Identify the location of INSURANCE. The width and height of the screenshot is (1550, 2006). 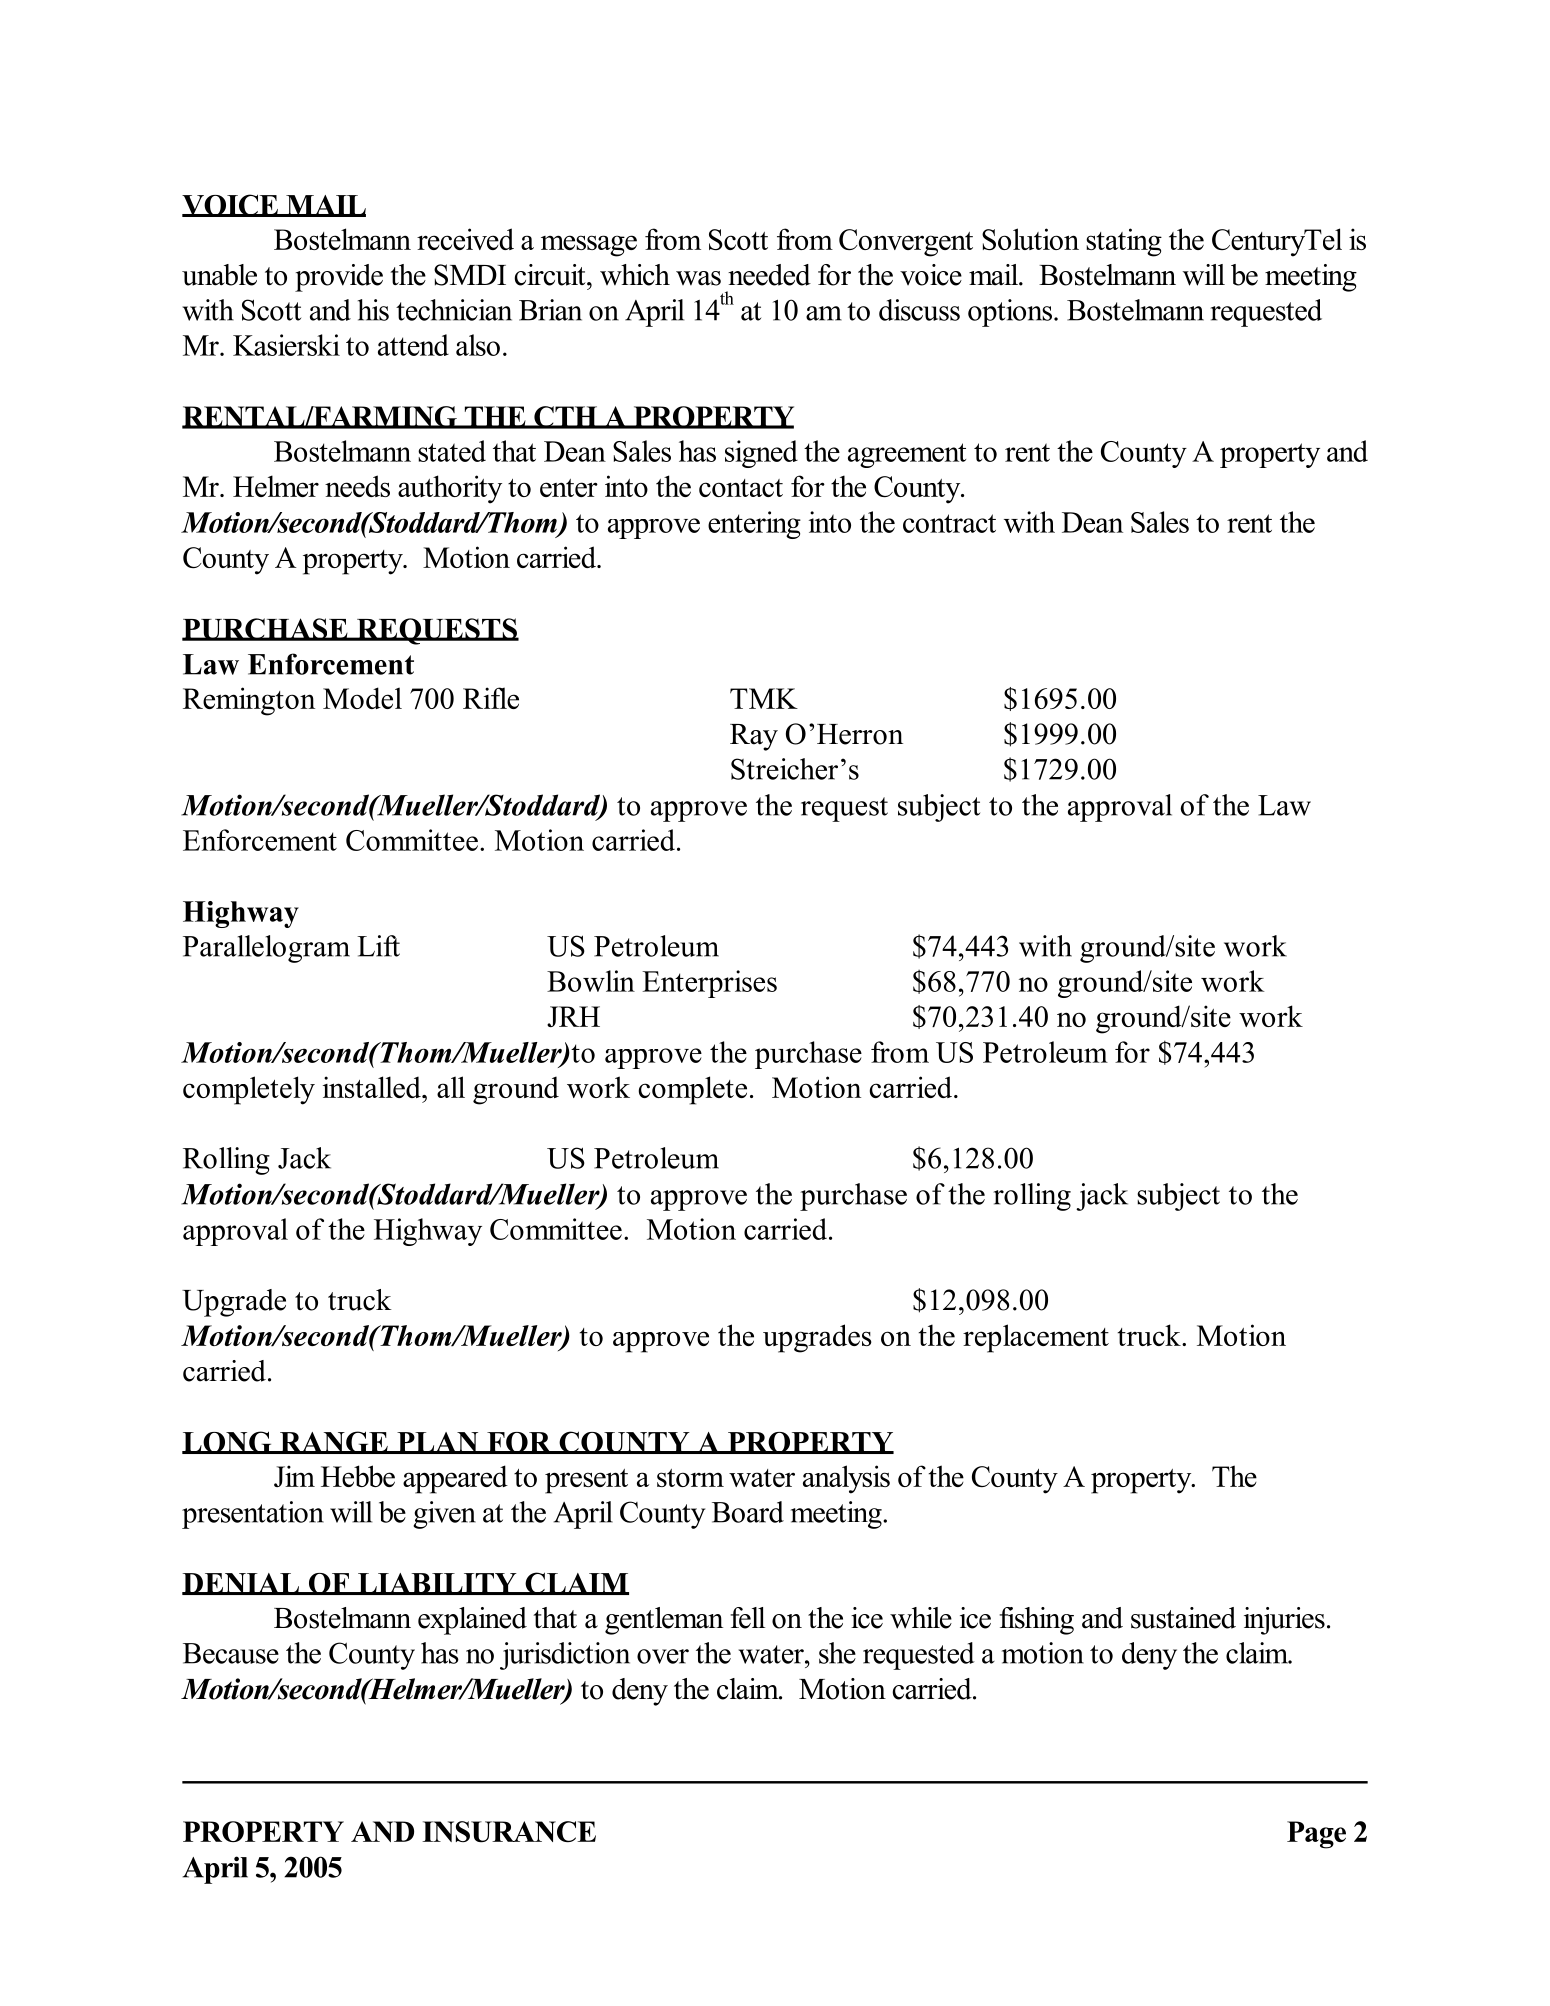
(509, 1832).
